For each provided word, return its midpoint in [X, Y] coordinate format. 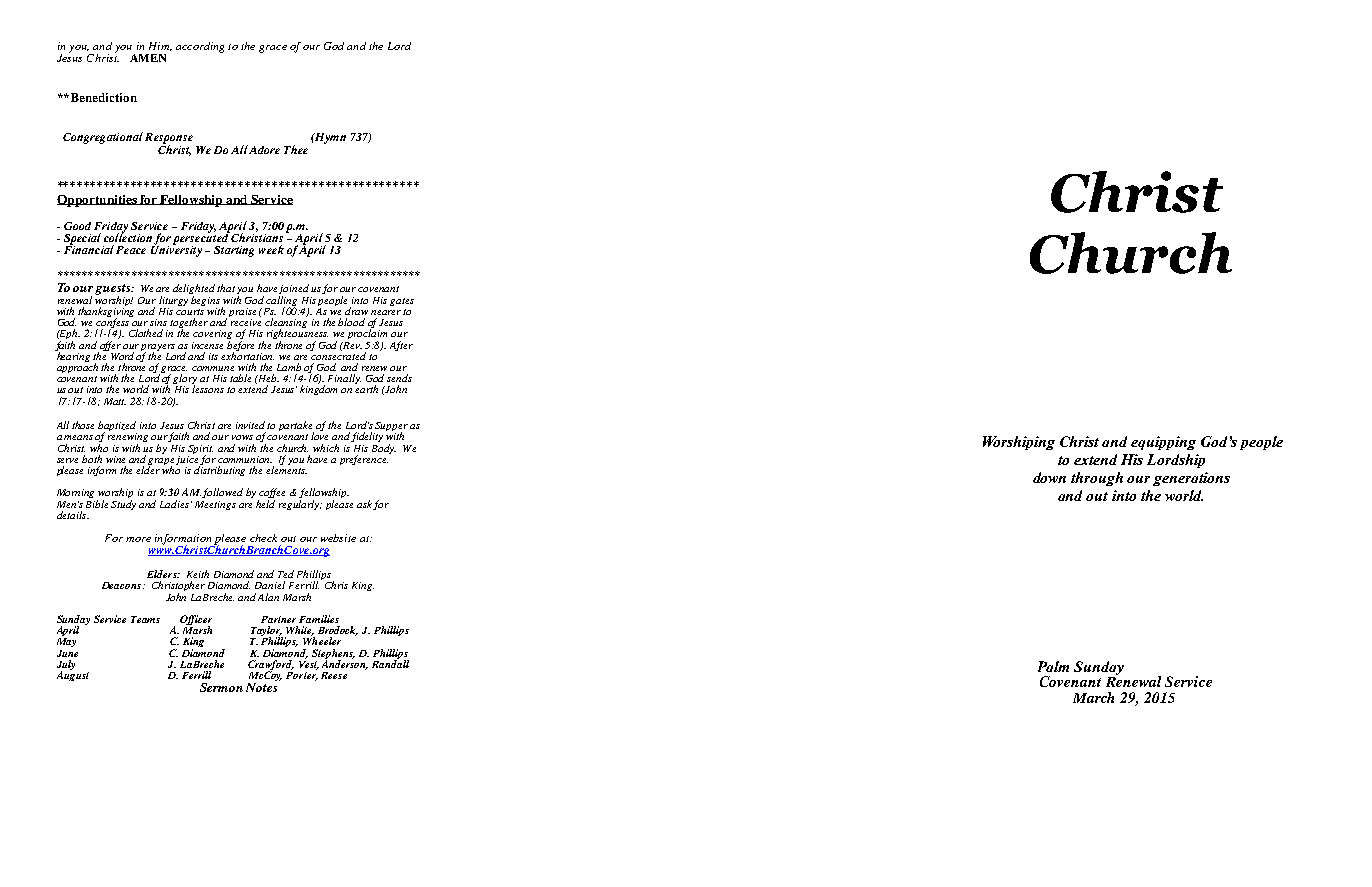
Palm [1053, 666]
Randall [390, 663]
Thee [296, 149]
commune [213, 368]
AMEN [148, 58]
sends [399, 378]
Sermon [221, 687]
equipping [1163, 443]
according [200, 47]
